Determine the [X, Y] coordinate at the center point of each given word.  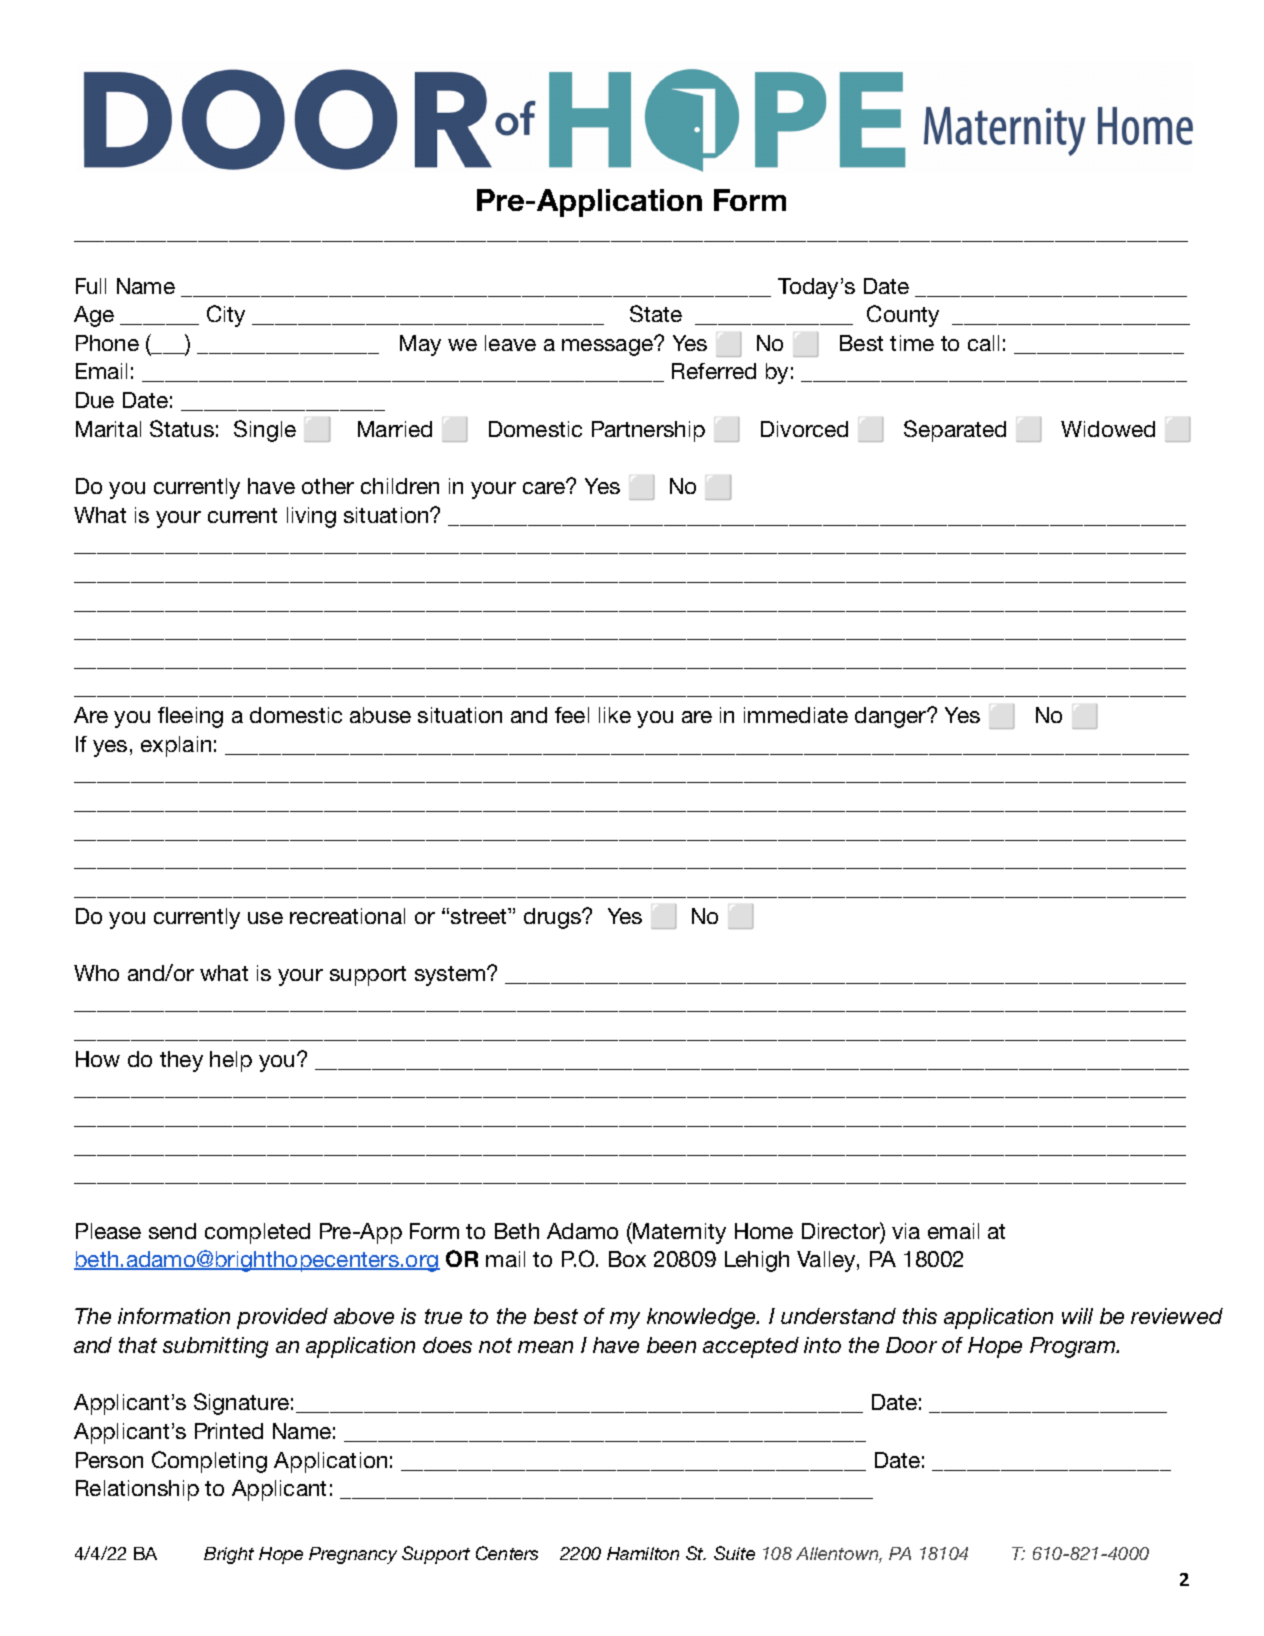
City [226, 316]
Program [1074, 1347]
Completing [209, 1462]
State [656, 313]
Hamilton [643, 1553]
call [983, 343]
